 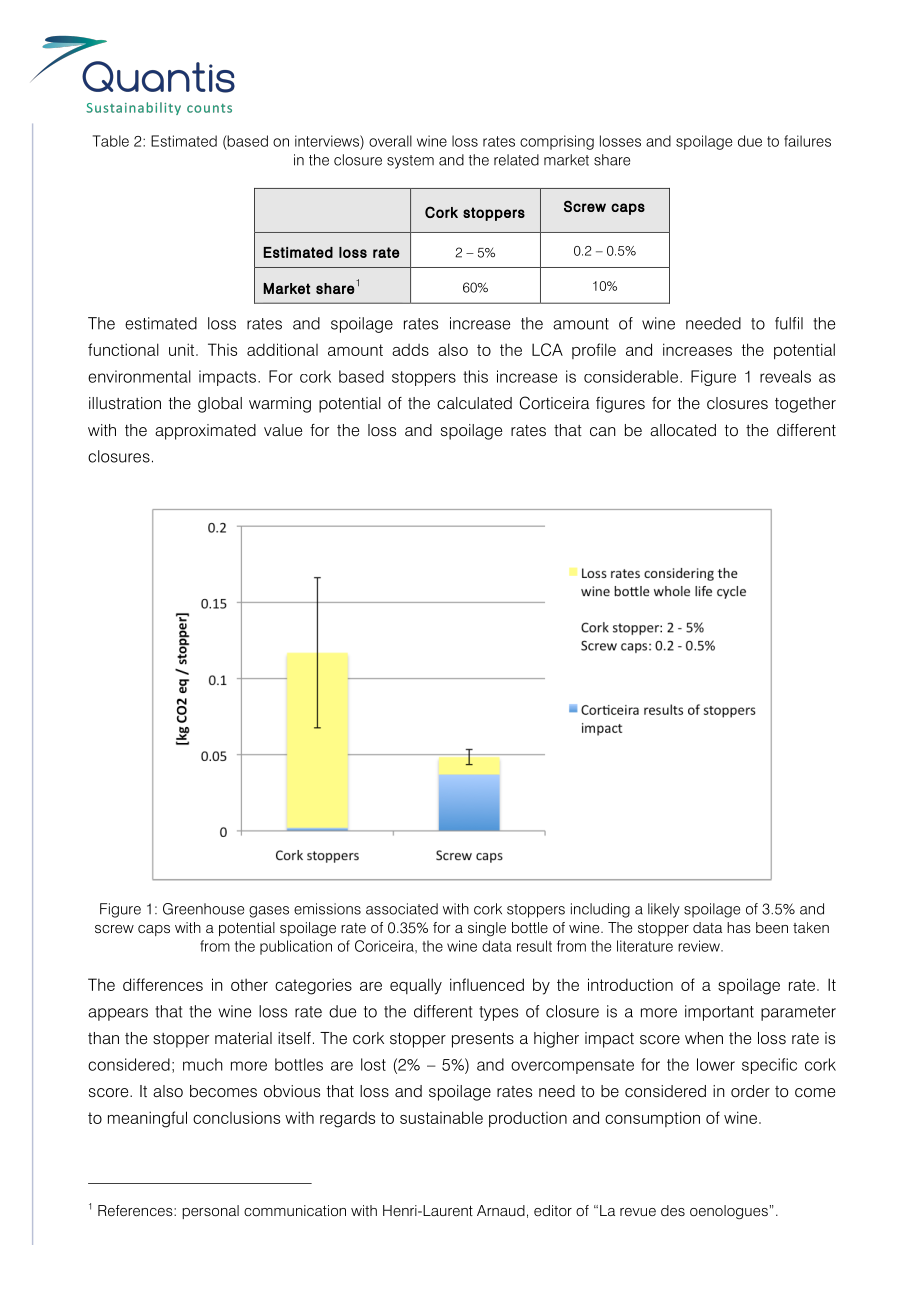 What do you see at coordinates (785, 376) in the screenshot?
I see `reveals` at bounding box center [785, 376].
